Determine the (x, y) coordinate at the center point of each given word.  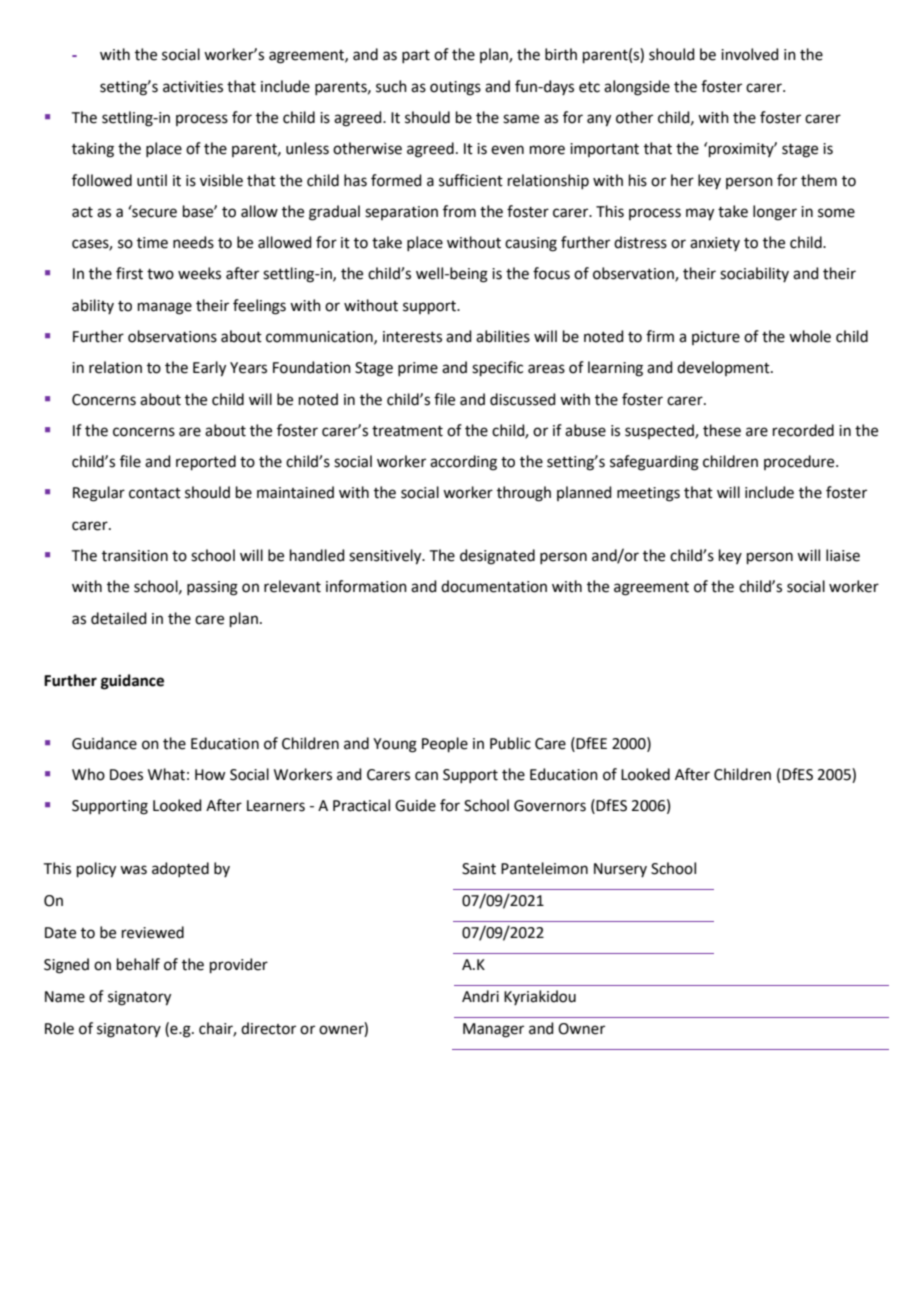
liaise (843, 555)
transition (135, 556)
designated (497, 557)
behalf (138, 964)
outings (455, 88)
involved (750, 54)
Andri (480, 996)
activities (193, 87)
